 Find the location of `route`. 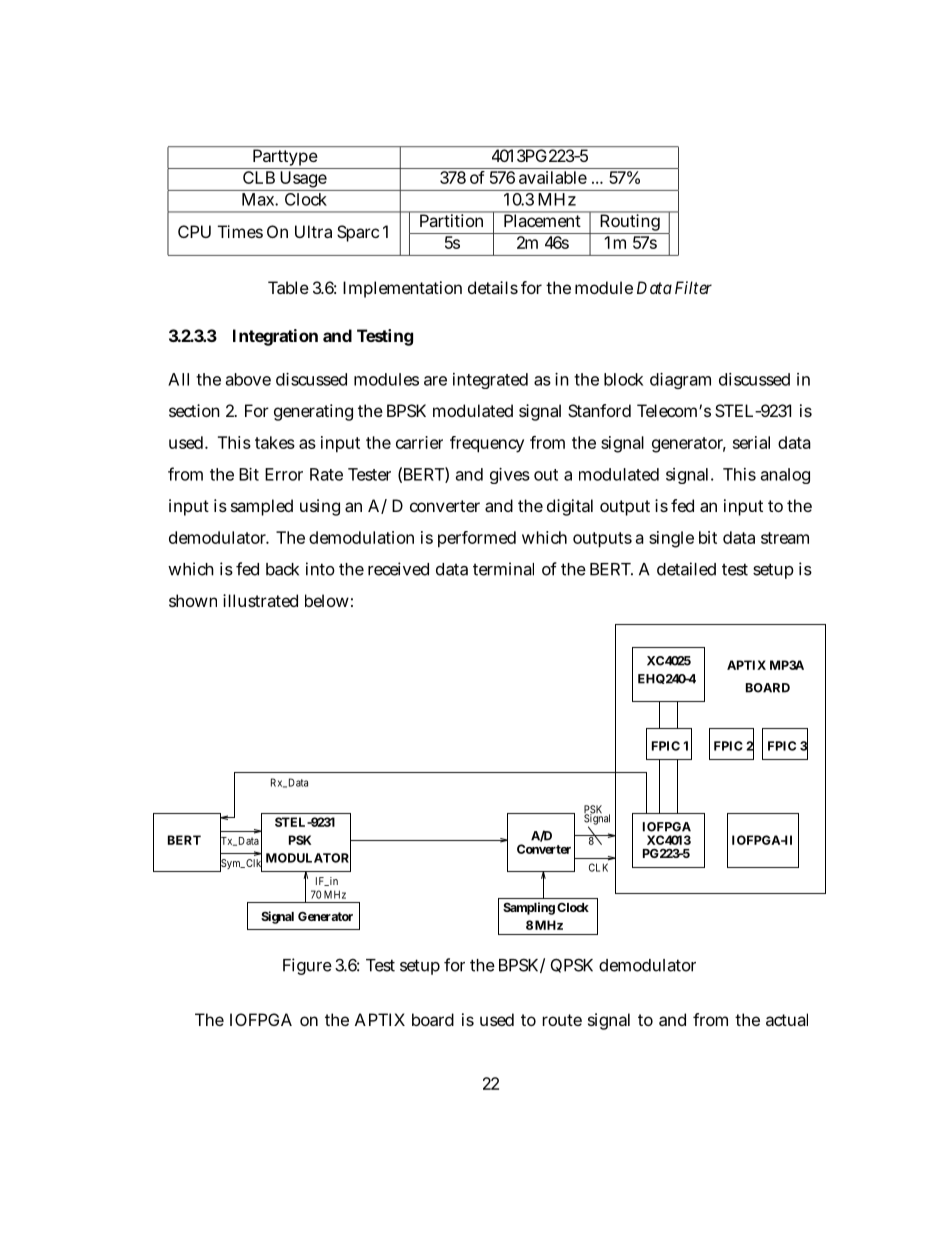

route is located at coordinates (562, 1020).
